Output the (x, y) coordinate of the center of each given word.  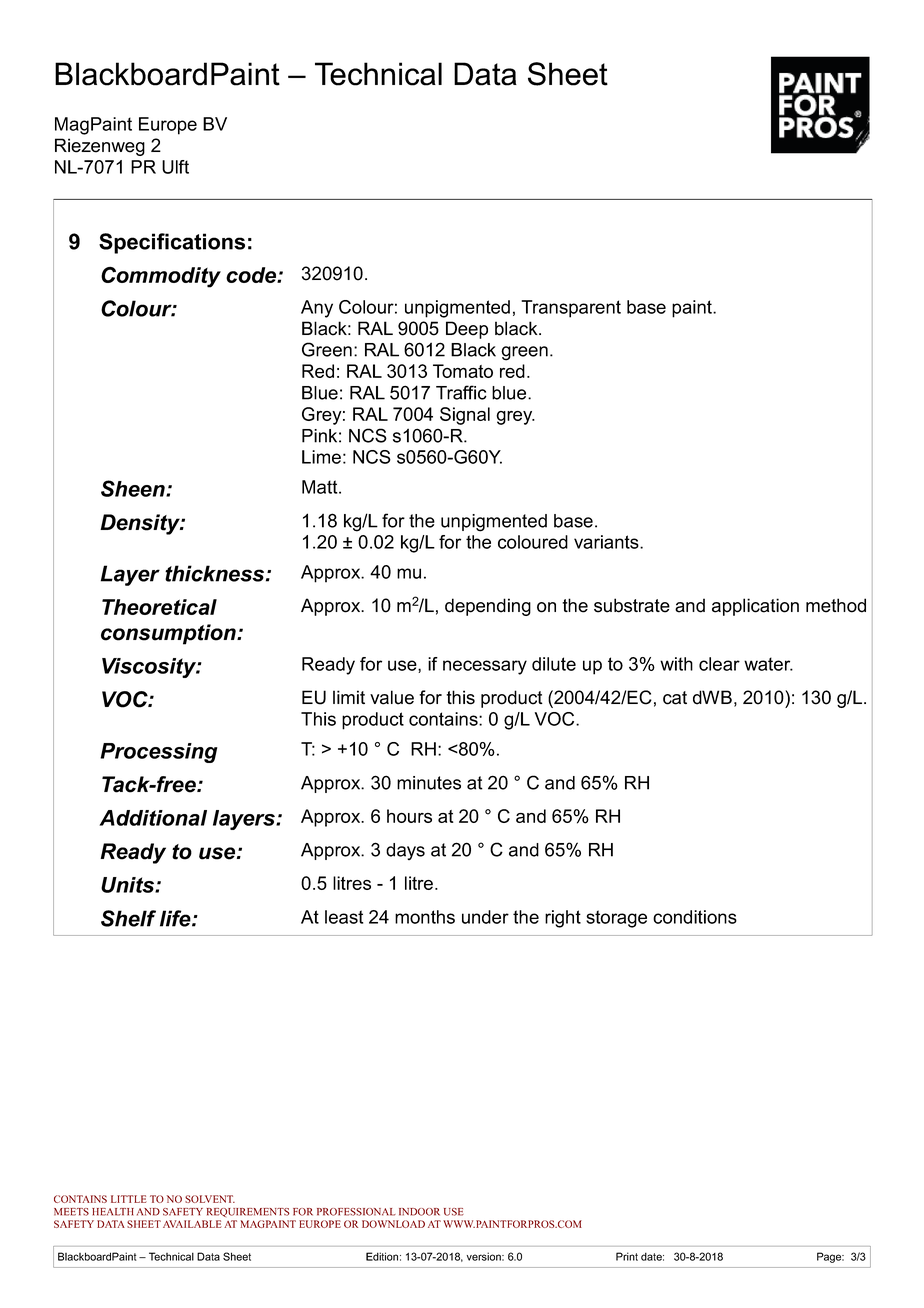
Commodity (161, 277)
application (755, 607)
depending (488, 607)
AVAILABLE (192, 1224)
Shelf (128, 918)
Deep (467, 330)
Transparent (571, 309)
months (425, 917)
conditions (695, 917)
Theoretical (159, 607)
